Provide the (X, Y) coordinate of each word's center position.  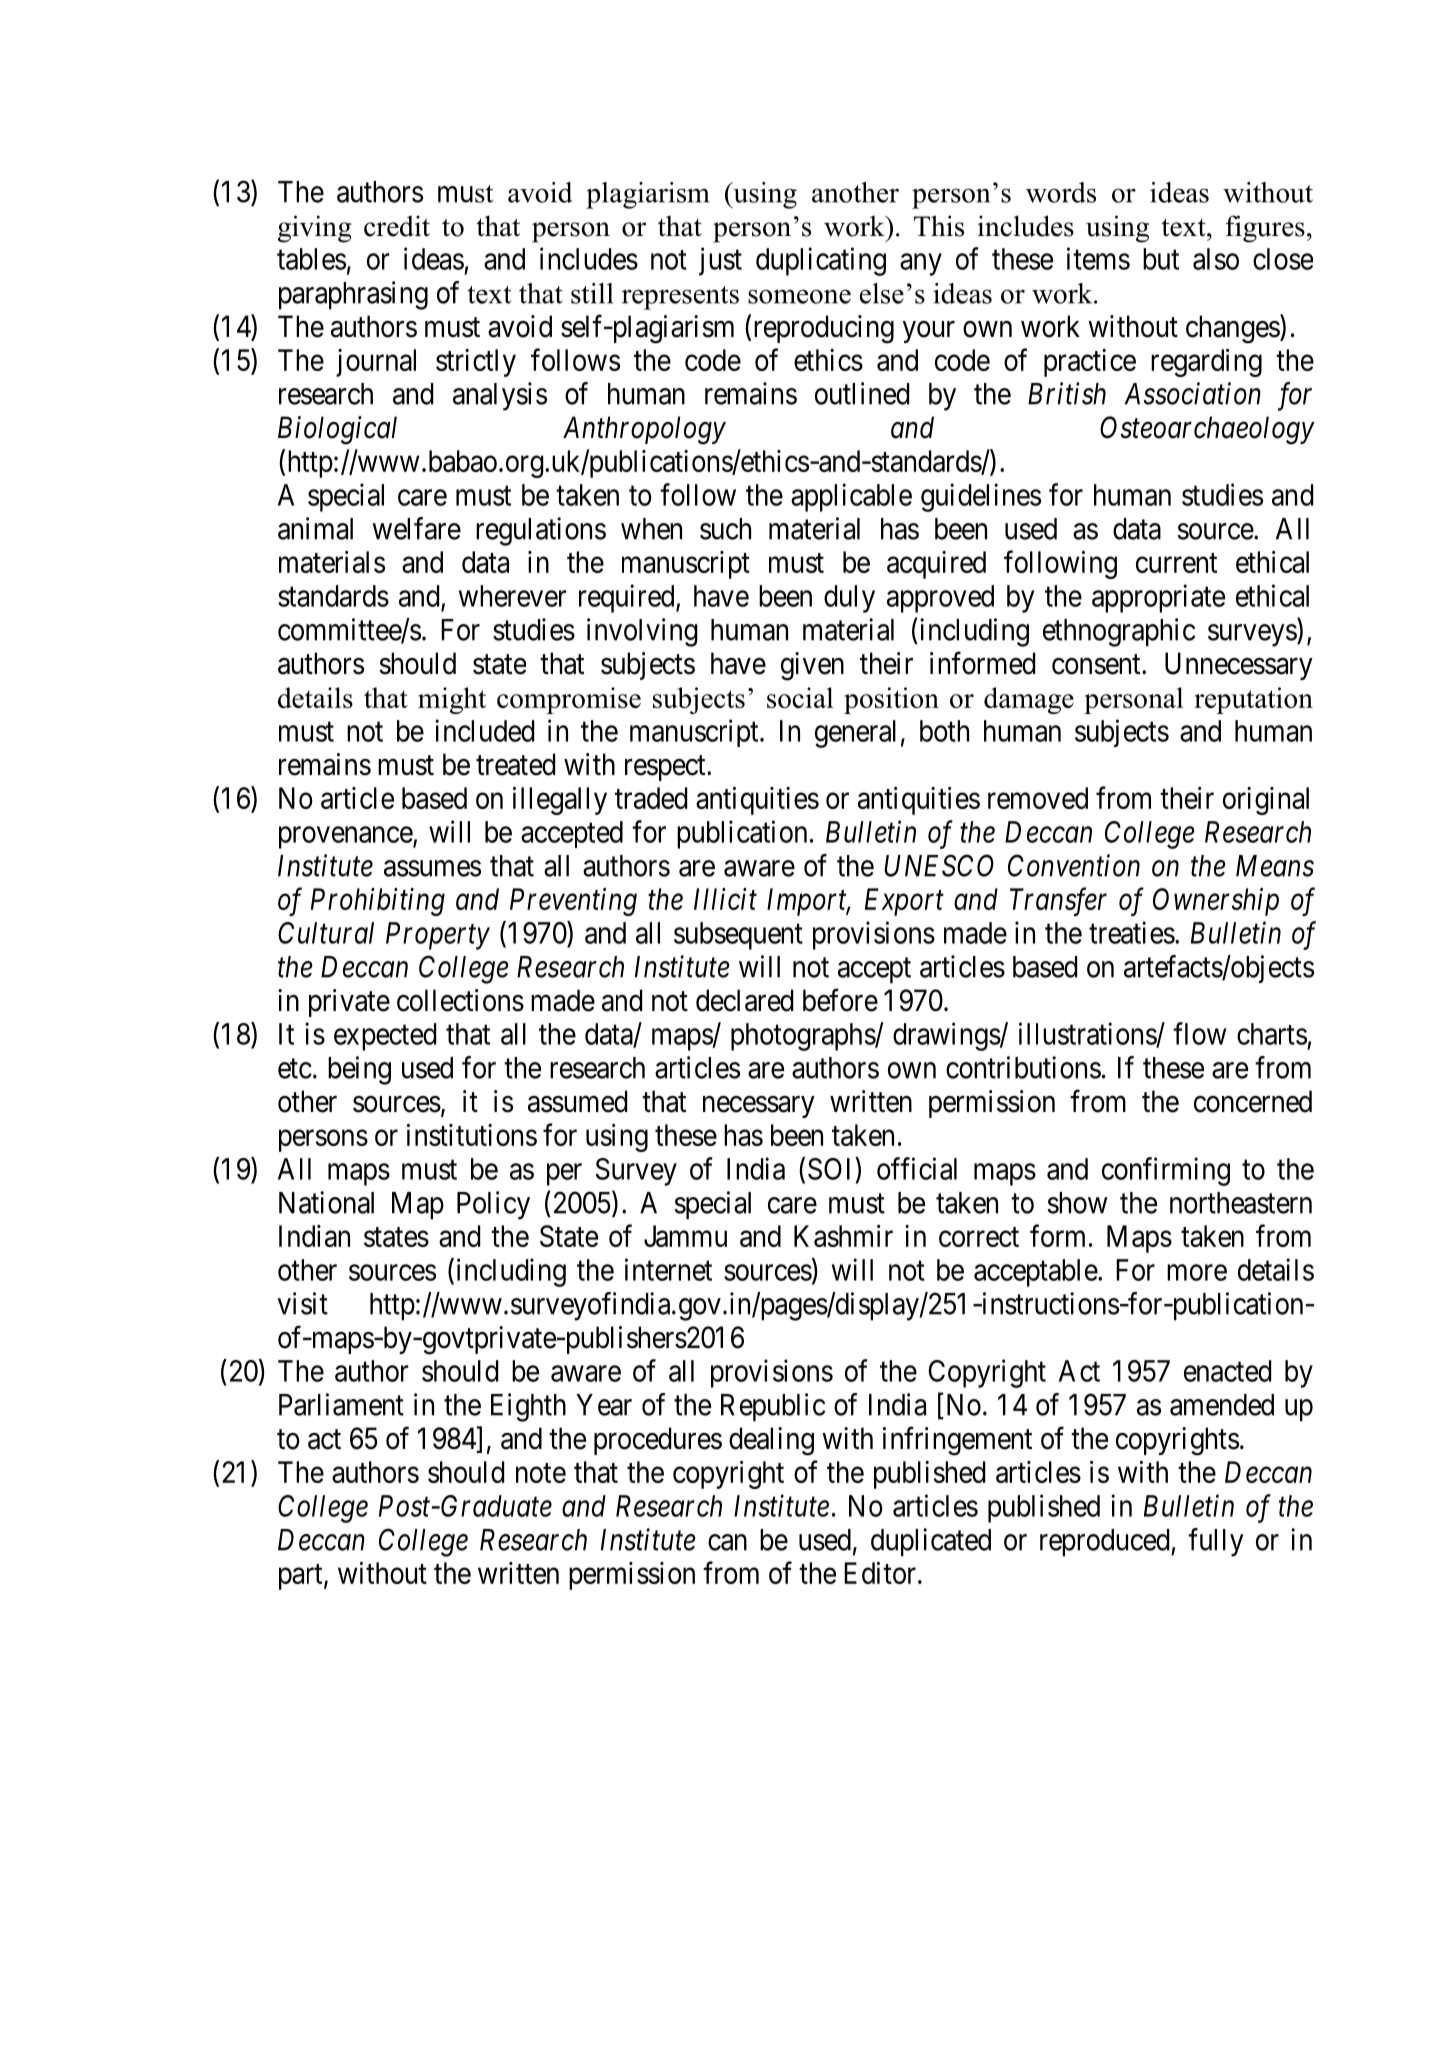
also (1216, 259)
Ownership (1216, 902)
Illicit (725, 899)
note (541, 1473)
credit (397, 226)
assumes (432, 868)
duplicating (821, 261)
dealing (771, 1441)
